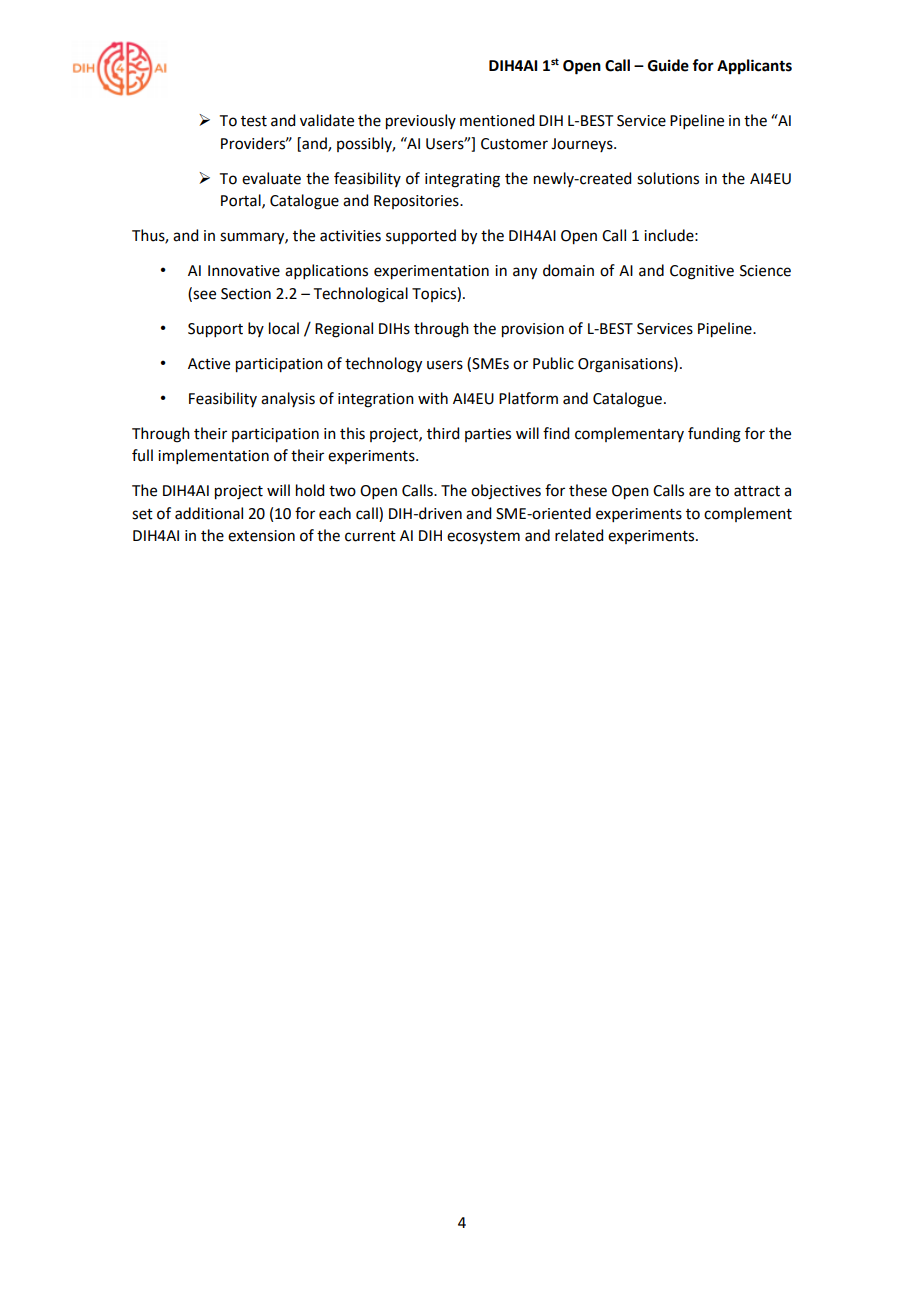 This screenshot has width=924, height=1308. What do you see at coordinates (668, 65) in the screenshot?
I see `Guide` at bounding box center [668, 65].
